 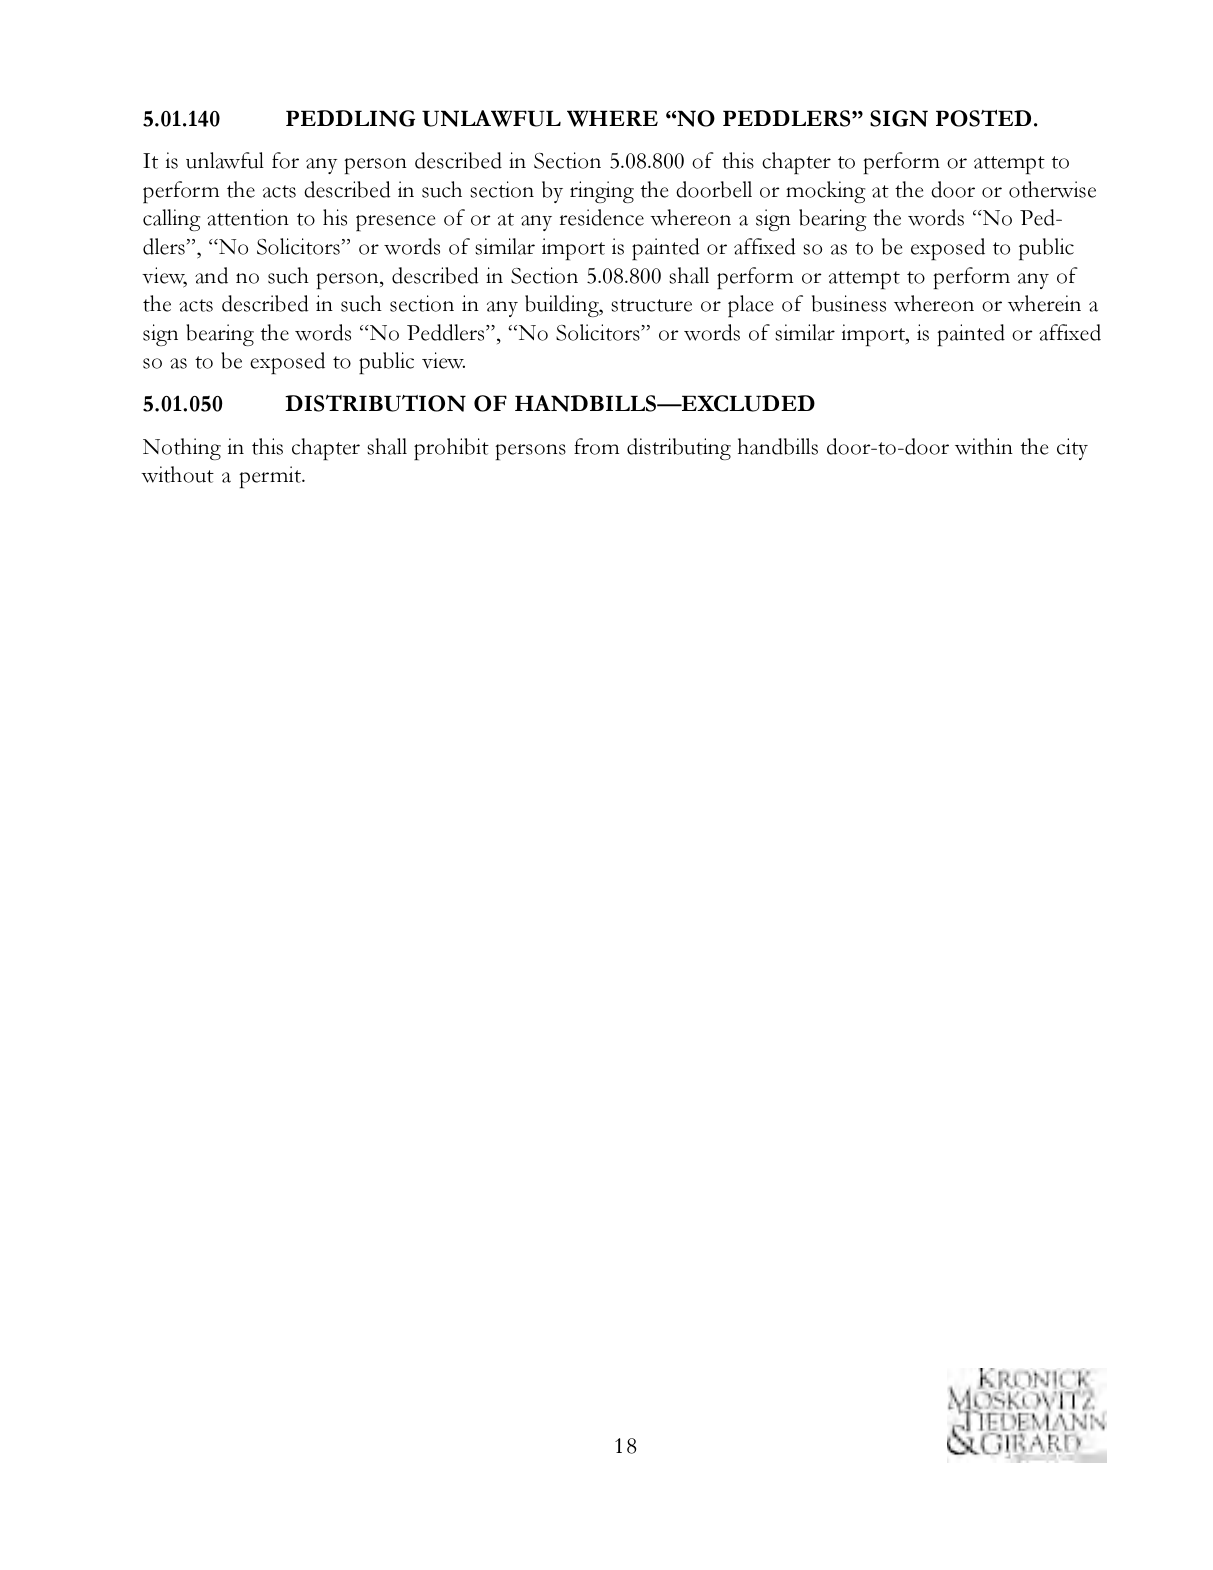 What do you see at coordinates (651, 305) in the screenshot?
I see `structure` at bounding box center [651, 305].
